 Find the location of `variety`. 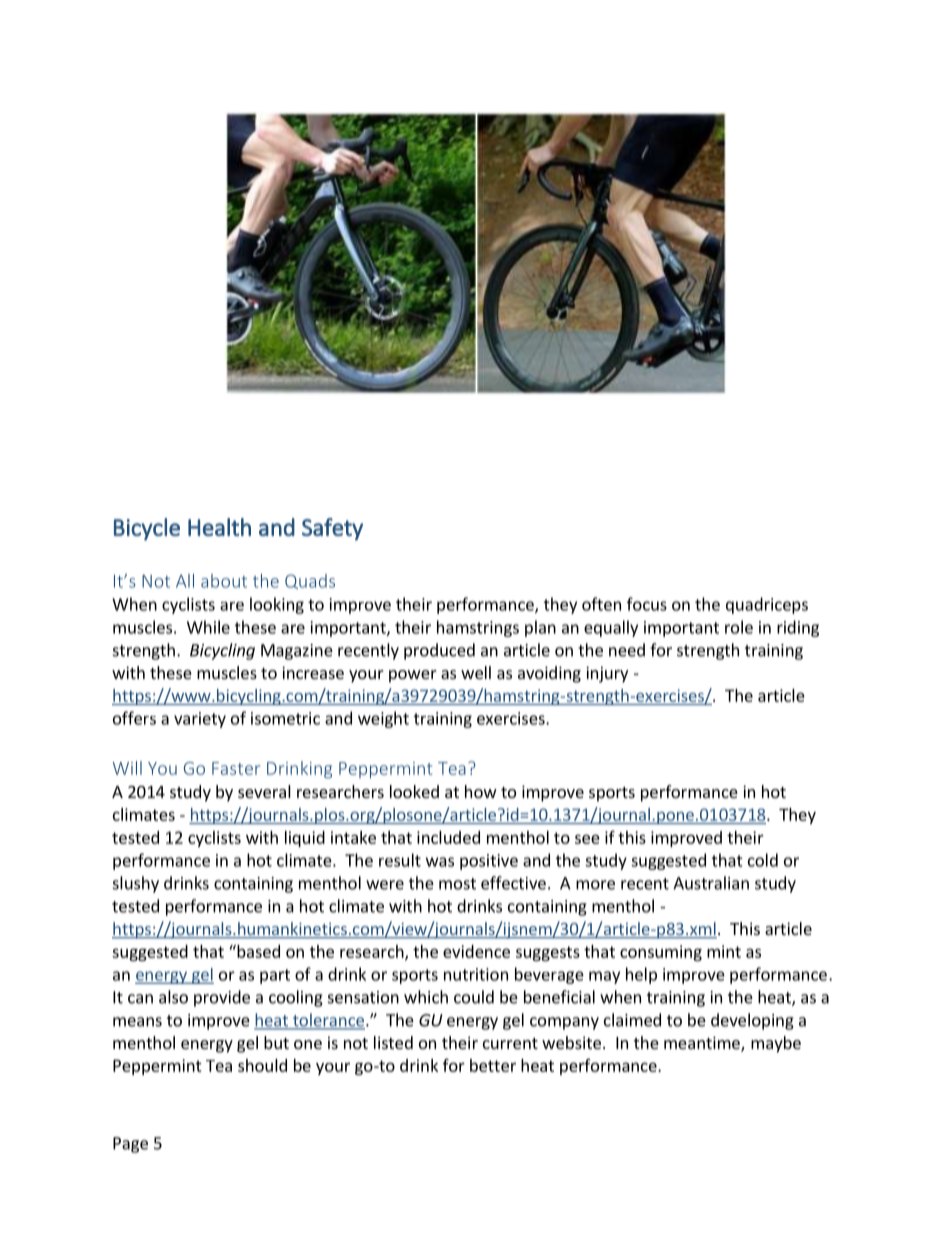

variety is located at coordinates (200, 720).
